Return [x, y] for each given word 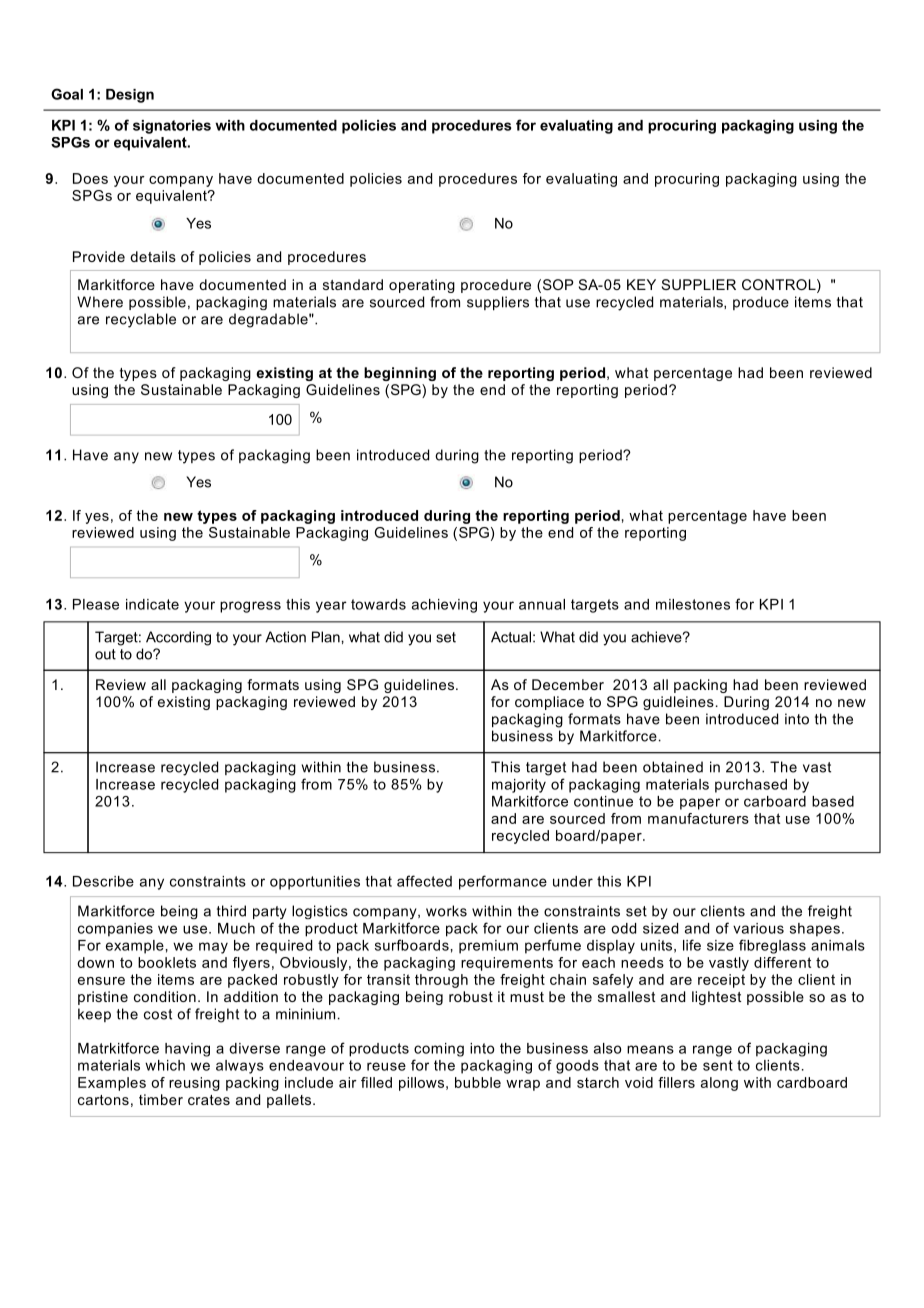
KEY [641, 284]
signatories [172, 127]
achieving [444, 606]
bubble [478, 1082]
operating [422, 286]
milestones [693, 604]
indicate [152, 604]
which [165, 1065]
